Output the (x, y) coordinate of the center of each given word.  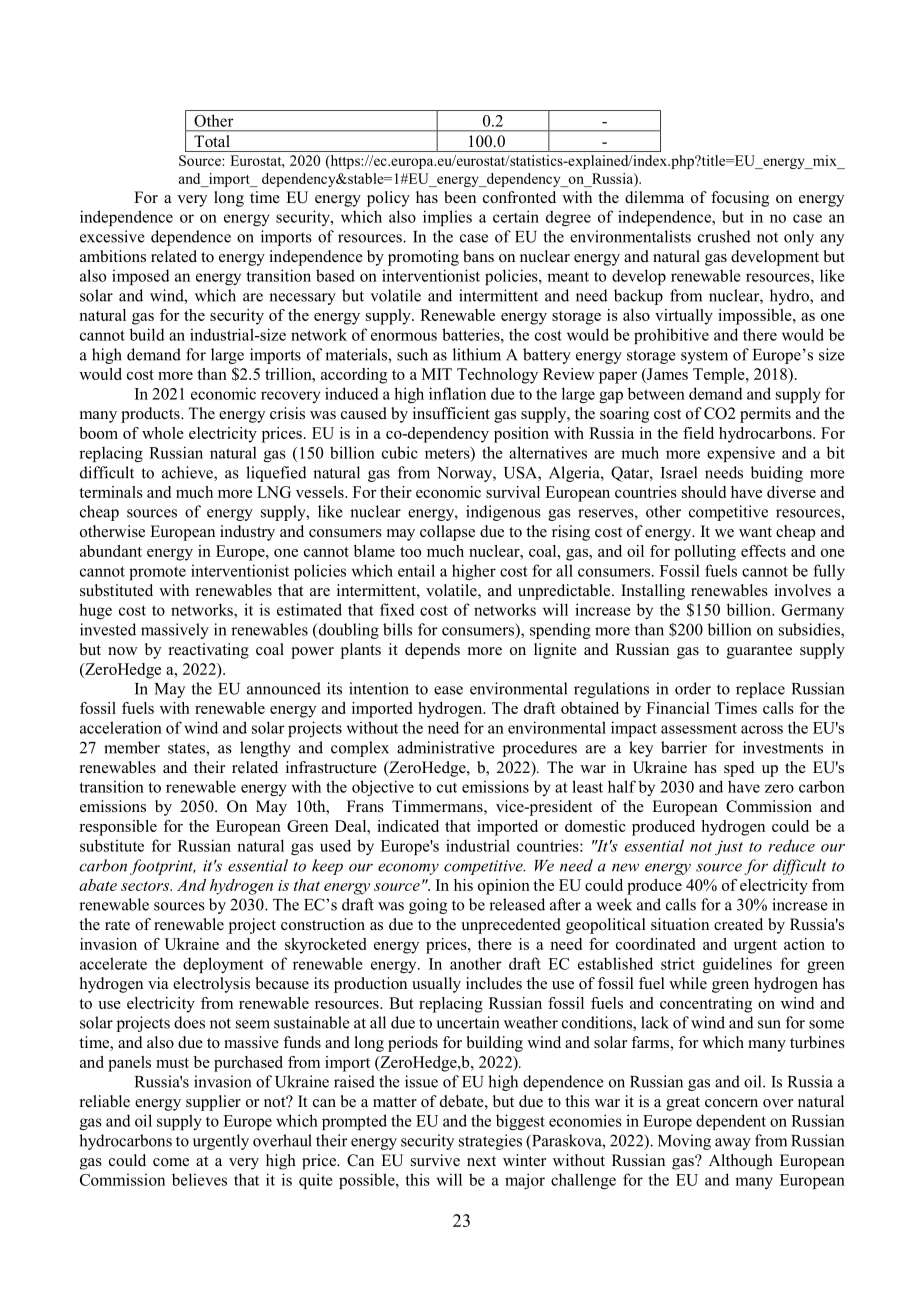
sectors (146, 886)
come (171, 1162)
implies (447, 218)
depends (432, 651)
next (481, 1161)
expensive (741, 454)
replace (760, 690)
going (428, 906)
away (733, 1144)
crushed (724, 236)
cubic (400, 452)
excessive (112, 236)
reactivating (209, 651)
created (738, 924)
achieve (188, 473)
